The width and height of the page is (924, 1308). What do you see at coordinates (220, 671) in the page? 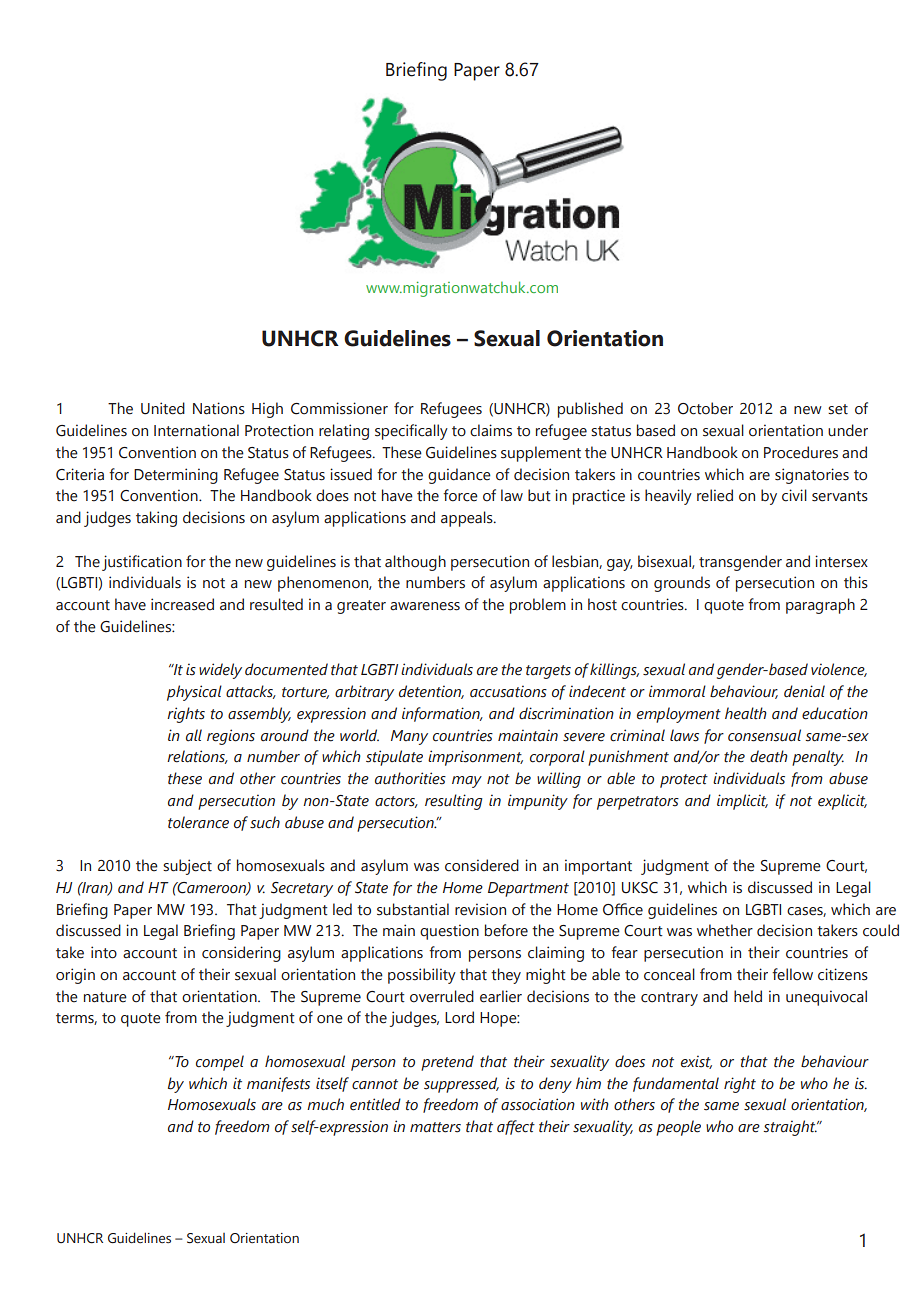
I see `widely` at bounding box center [220, 671].
